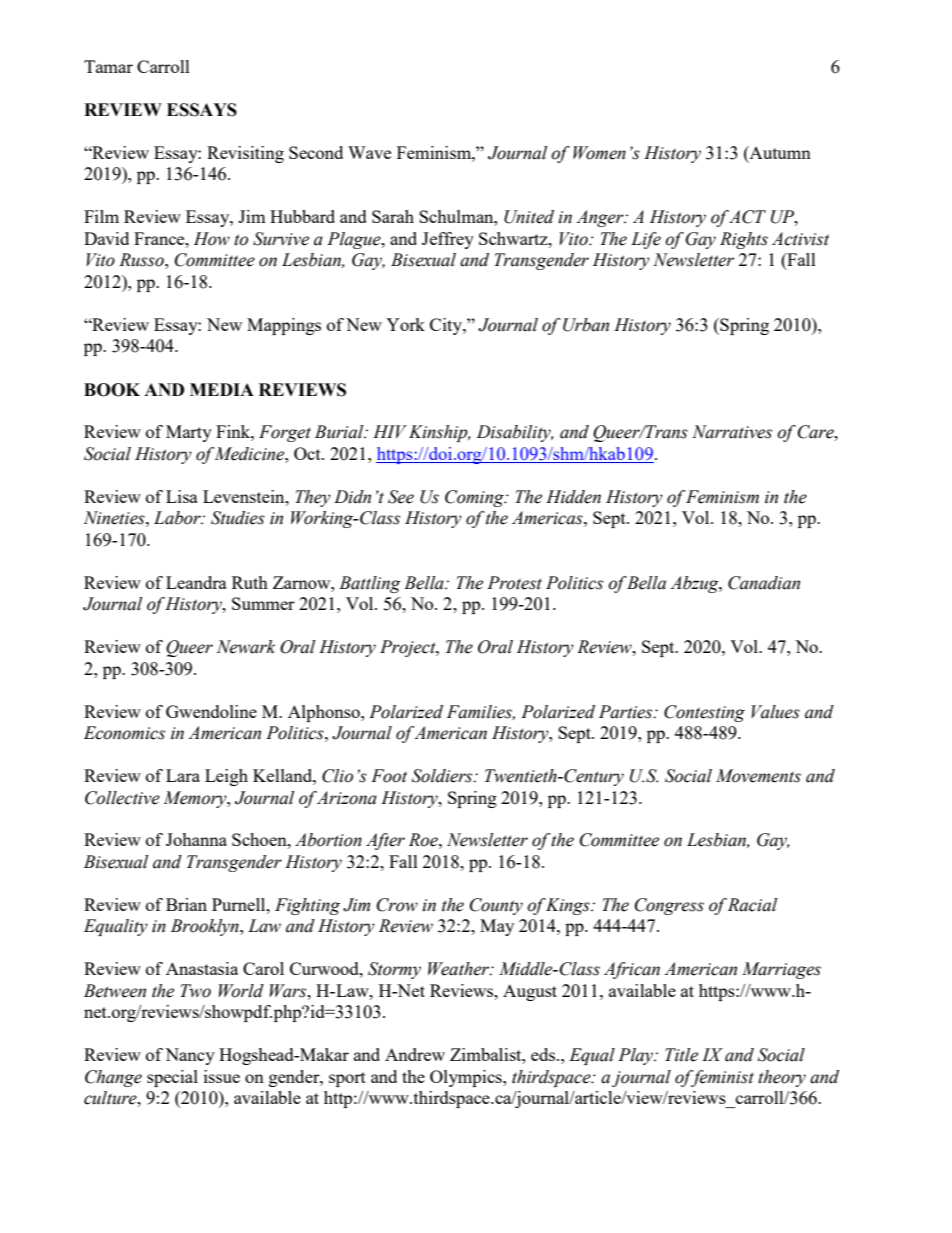 This page has width=952, height=1233. I want to click on HIV, so click(390, 431).
